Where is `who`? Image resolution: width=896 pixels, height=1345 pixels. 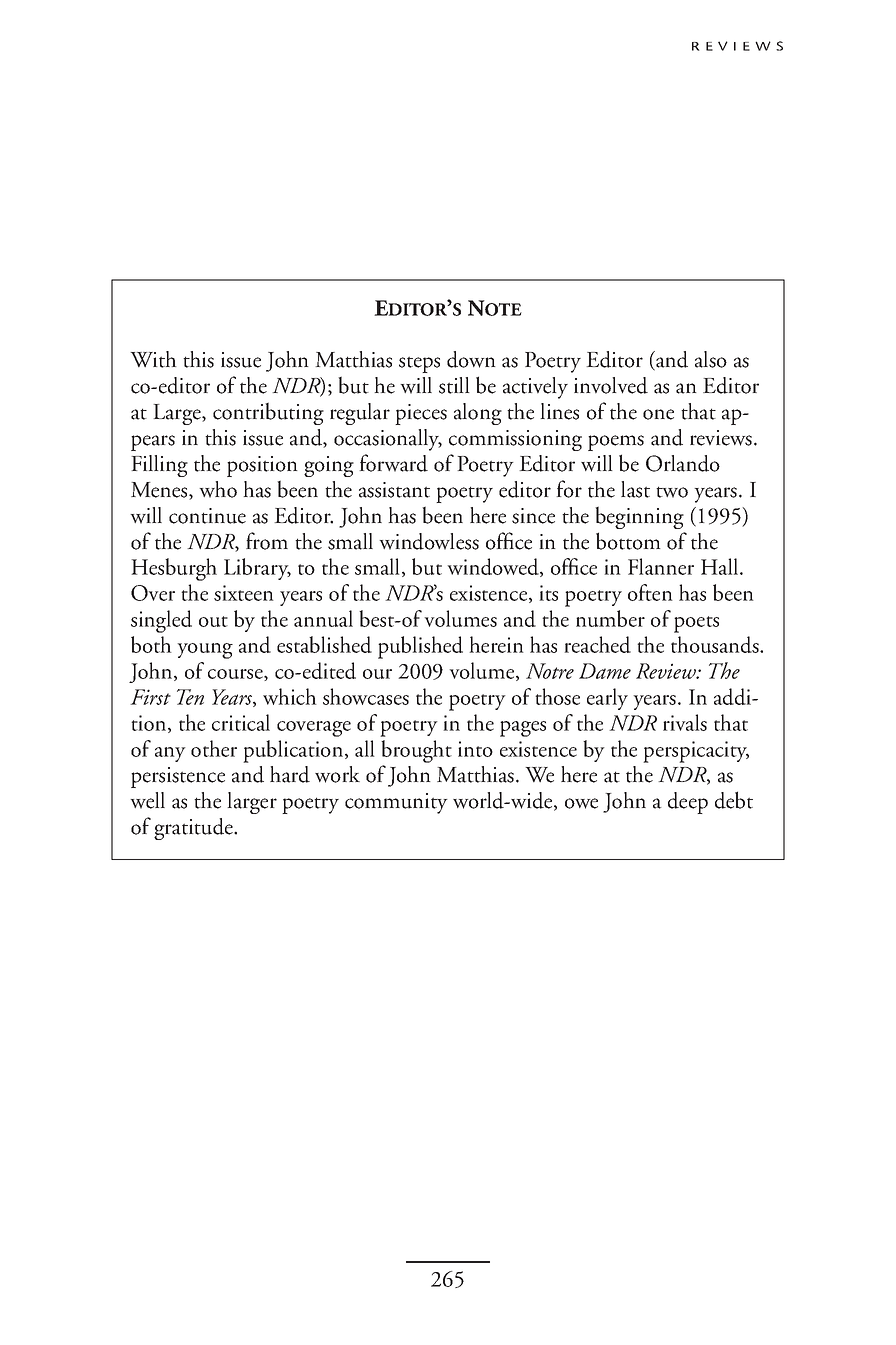
who is located at coordinates (218, 489).
